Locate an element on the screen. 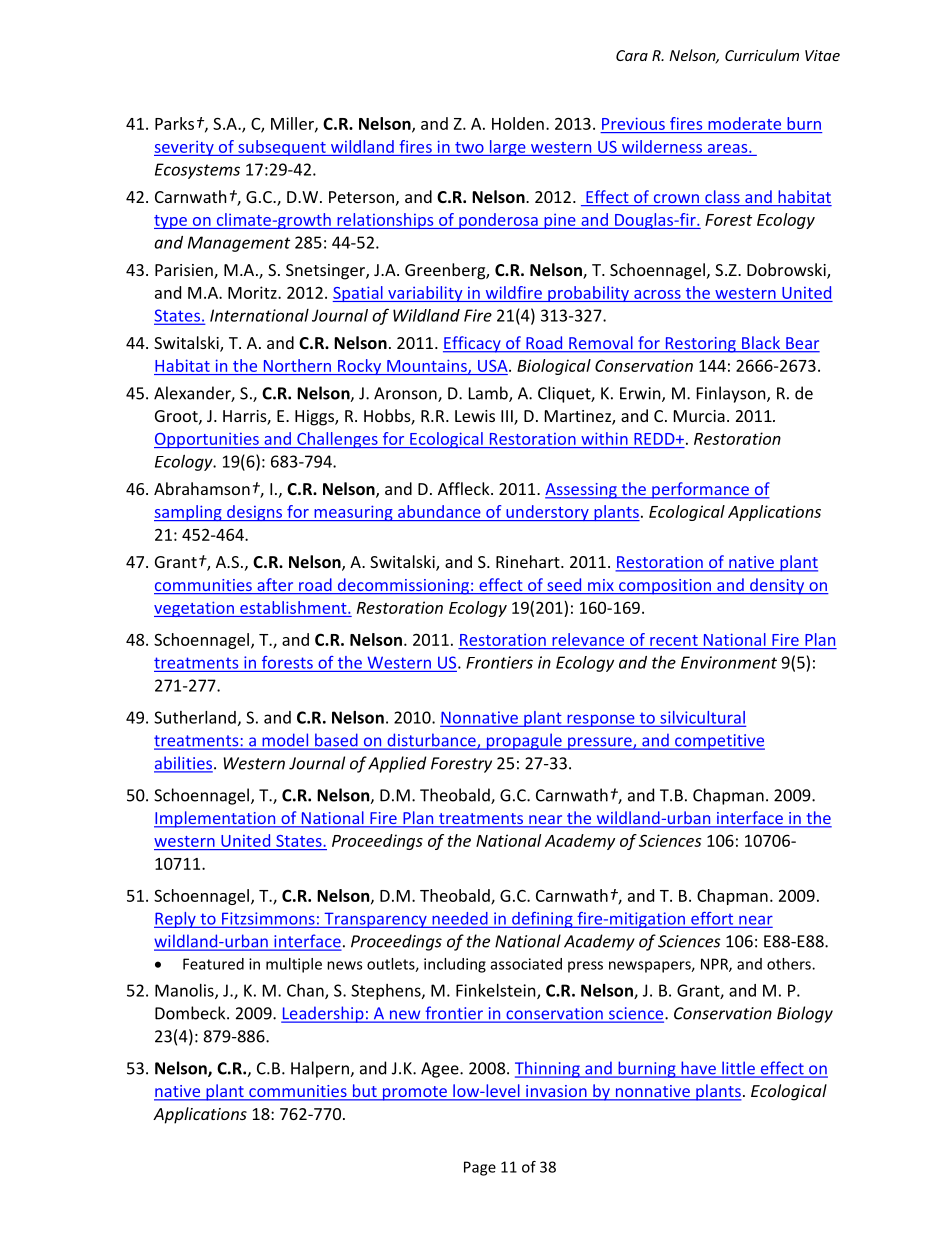  Black is located at coordinates (761, 344).
